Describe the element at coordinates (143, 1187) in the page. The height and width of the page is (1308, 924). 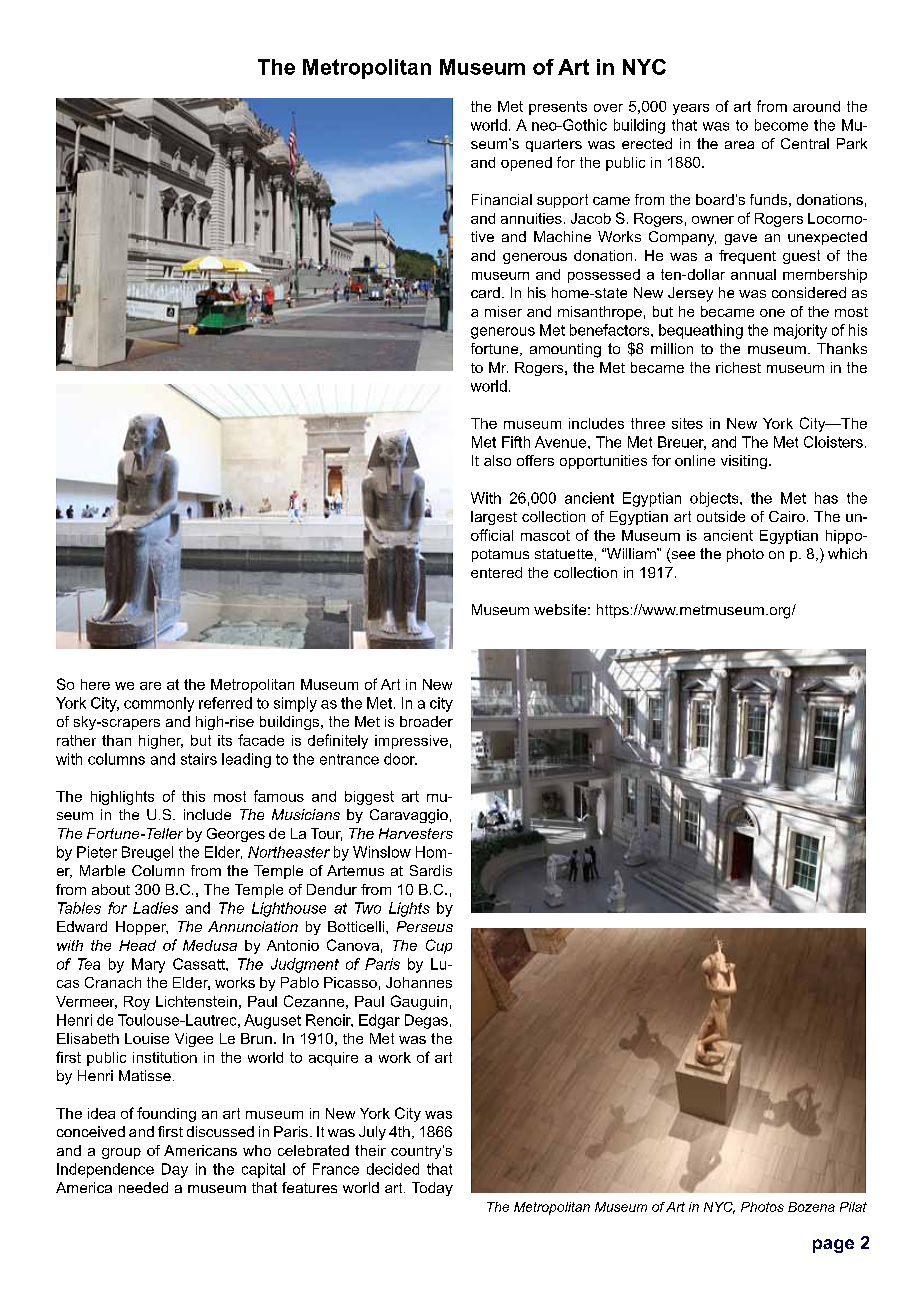
I see `needed` at that location.
